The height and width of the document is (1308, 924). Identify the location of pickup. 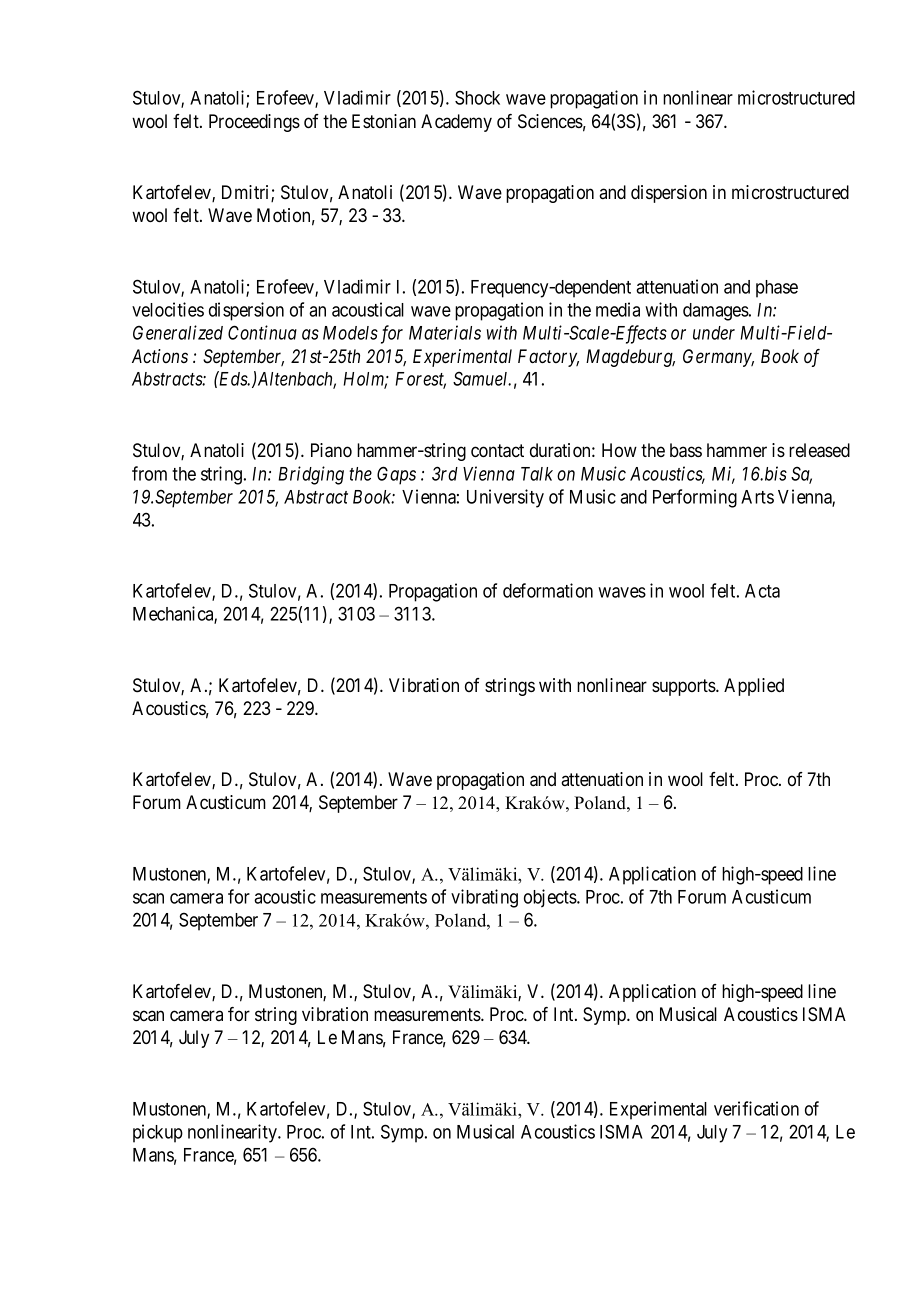
(158, 1133).
